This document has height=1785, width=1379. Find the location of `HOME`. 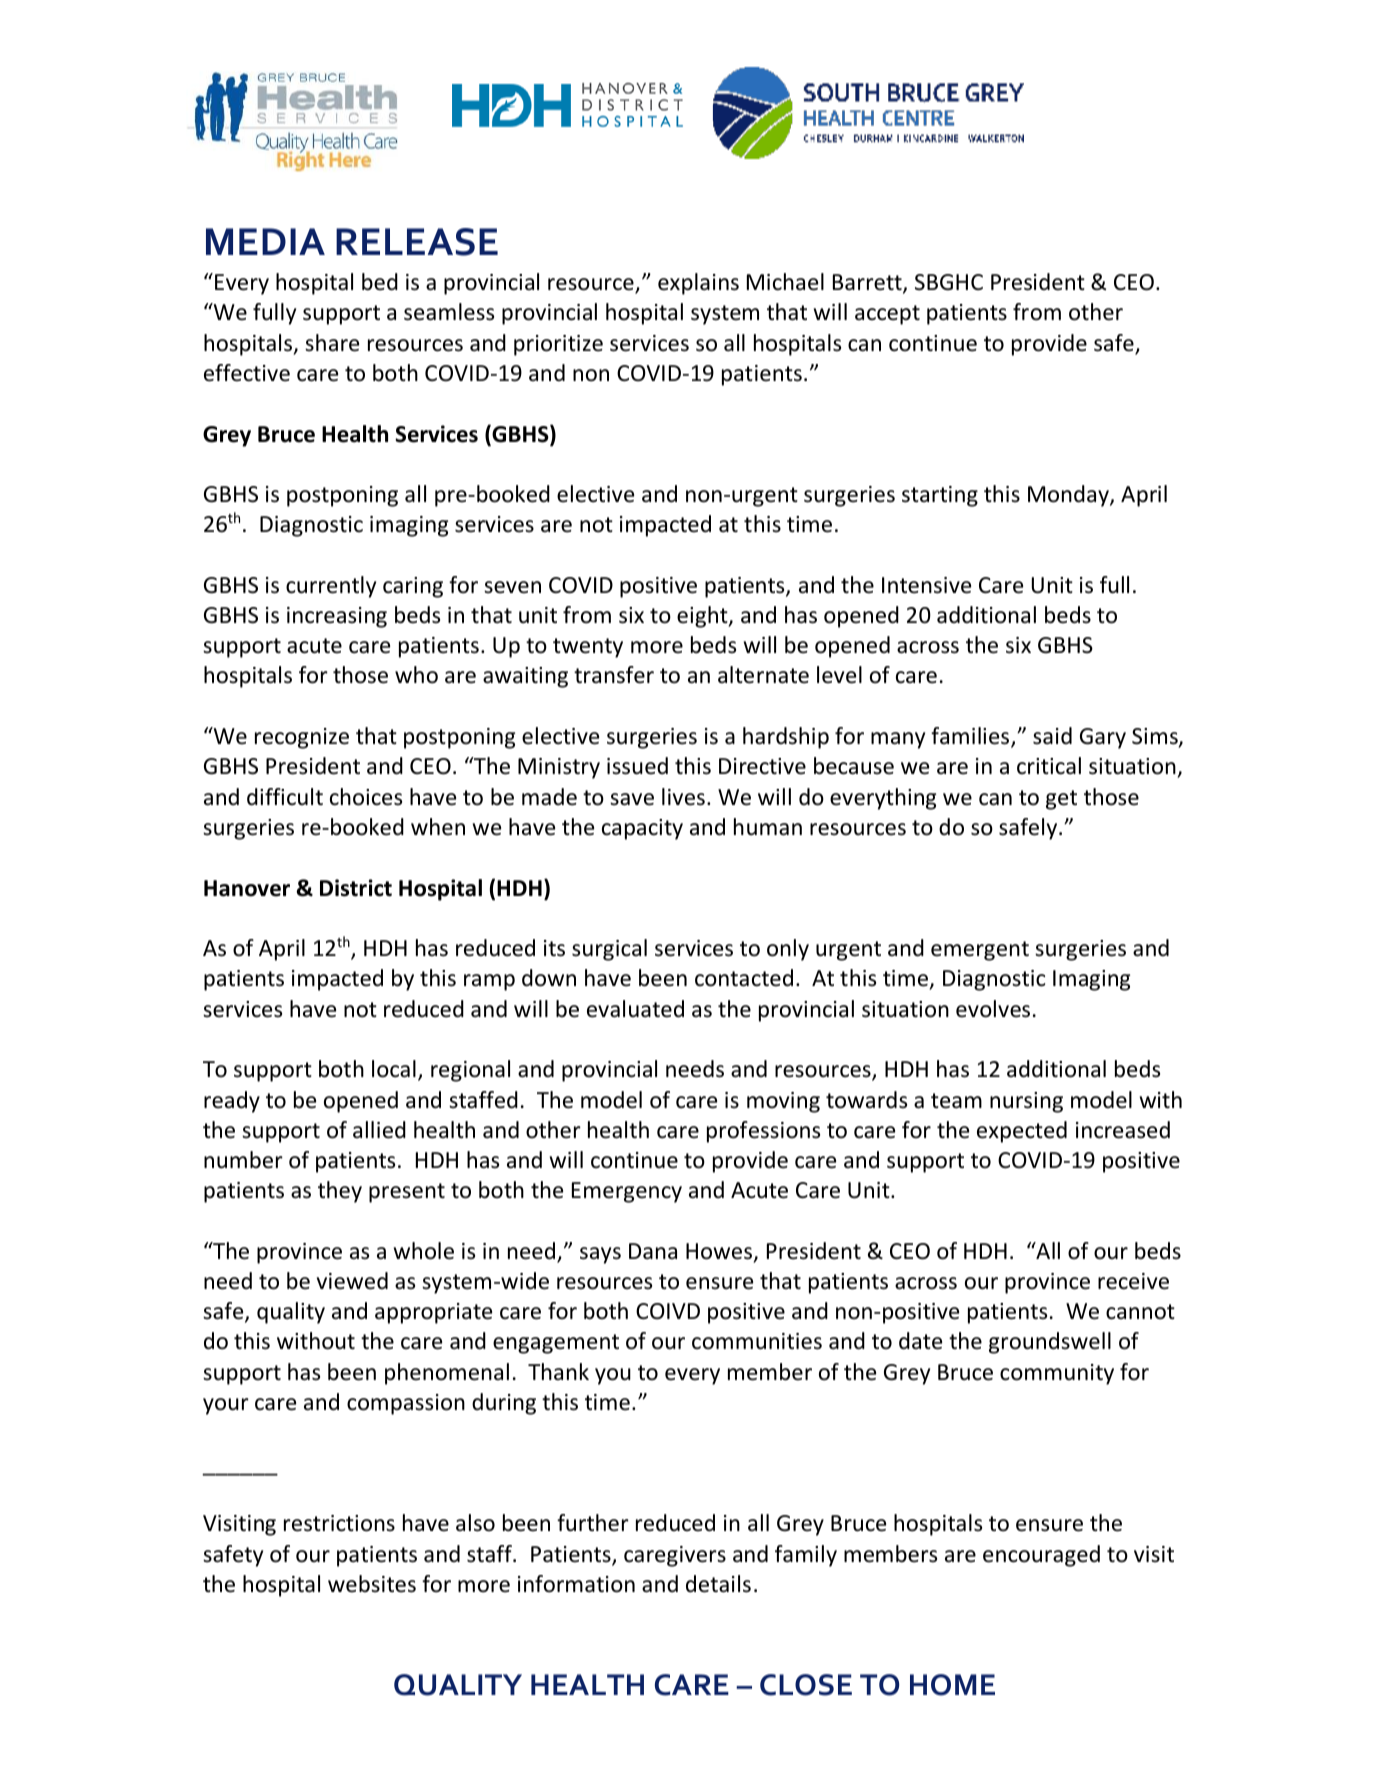

HOME is located at coordinates (952, 1685).
